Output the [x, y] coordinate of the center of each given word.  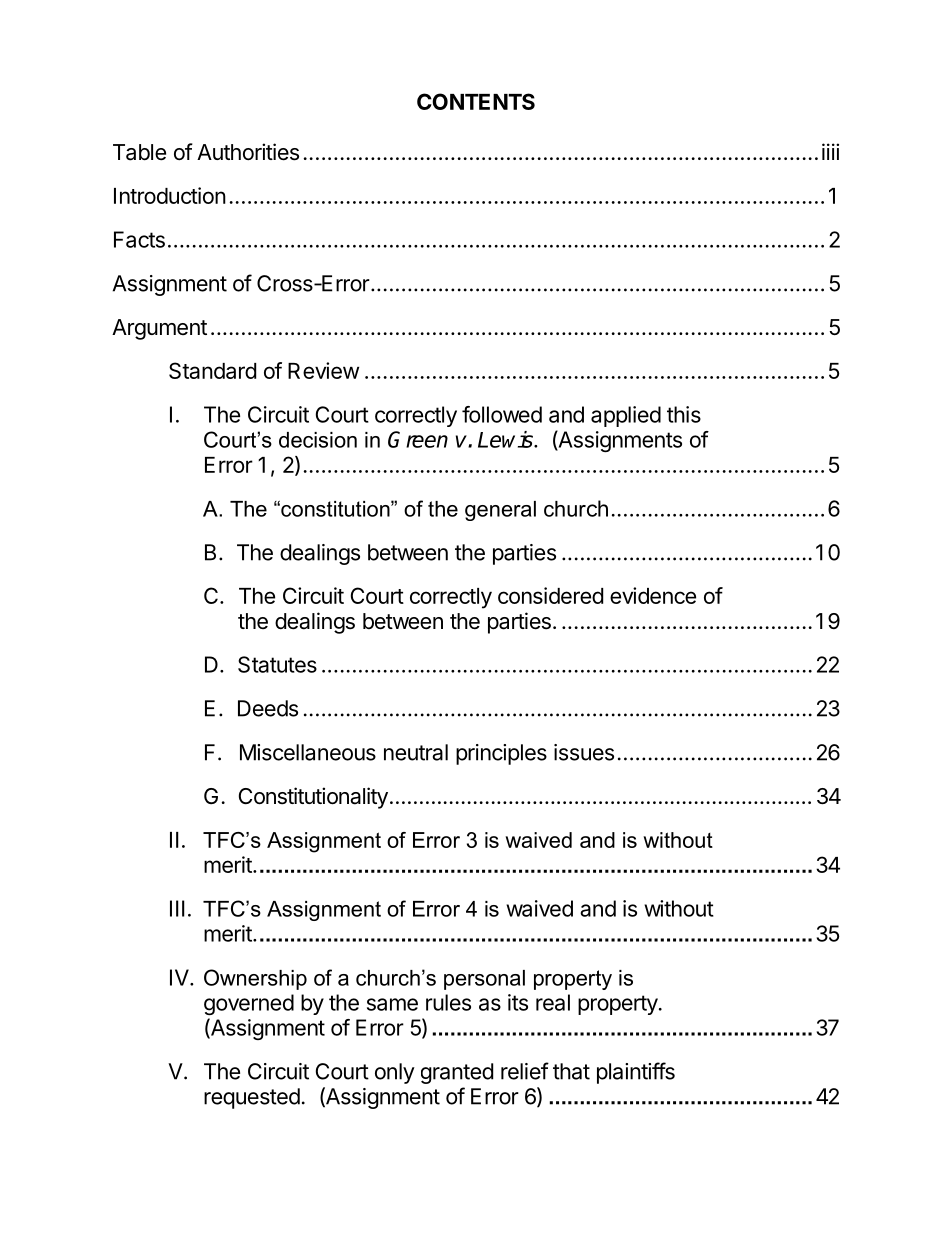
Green [418, 439]
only [395, 1073]
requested [252, 1098]
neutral [416, 752]
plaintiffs [636, 1073]
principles [501, 754]
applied [626, 416]
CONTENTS [476, 101]
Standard [212, 370]
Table [139, 152]
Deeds [268, 708]
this [684, 414]
